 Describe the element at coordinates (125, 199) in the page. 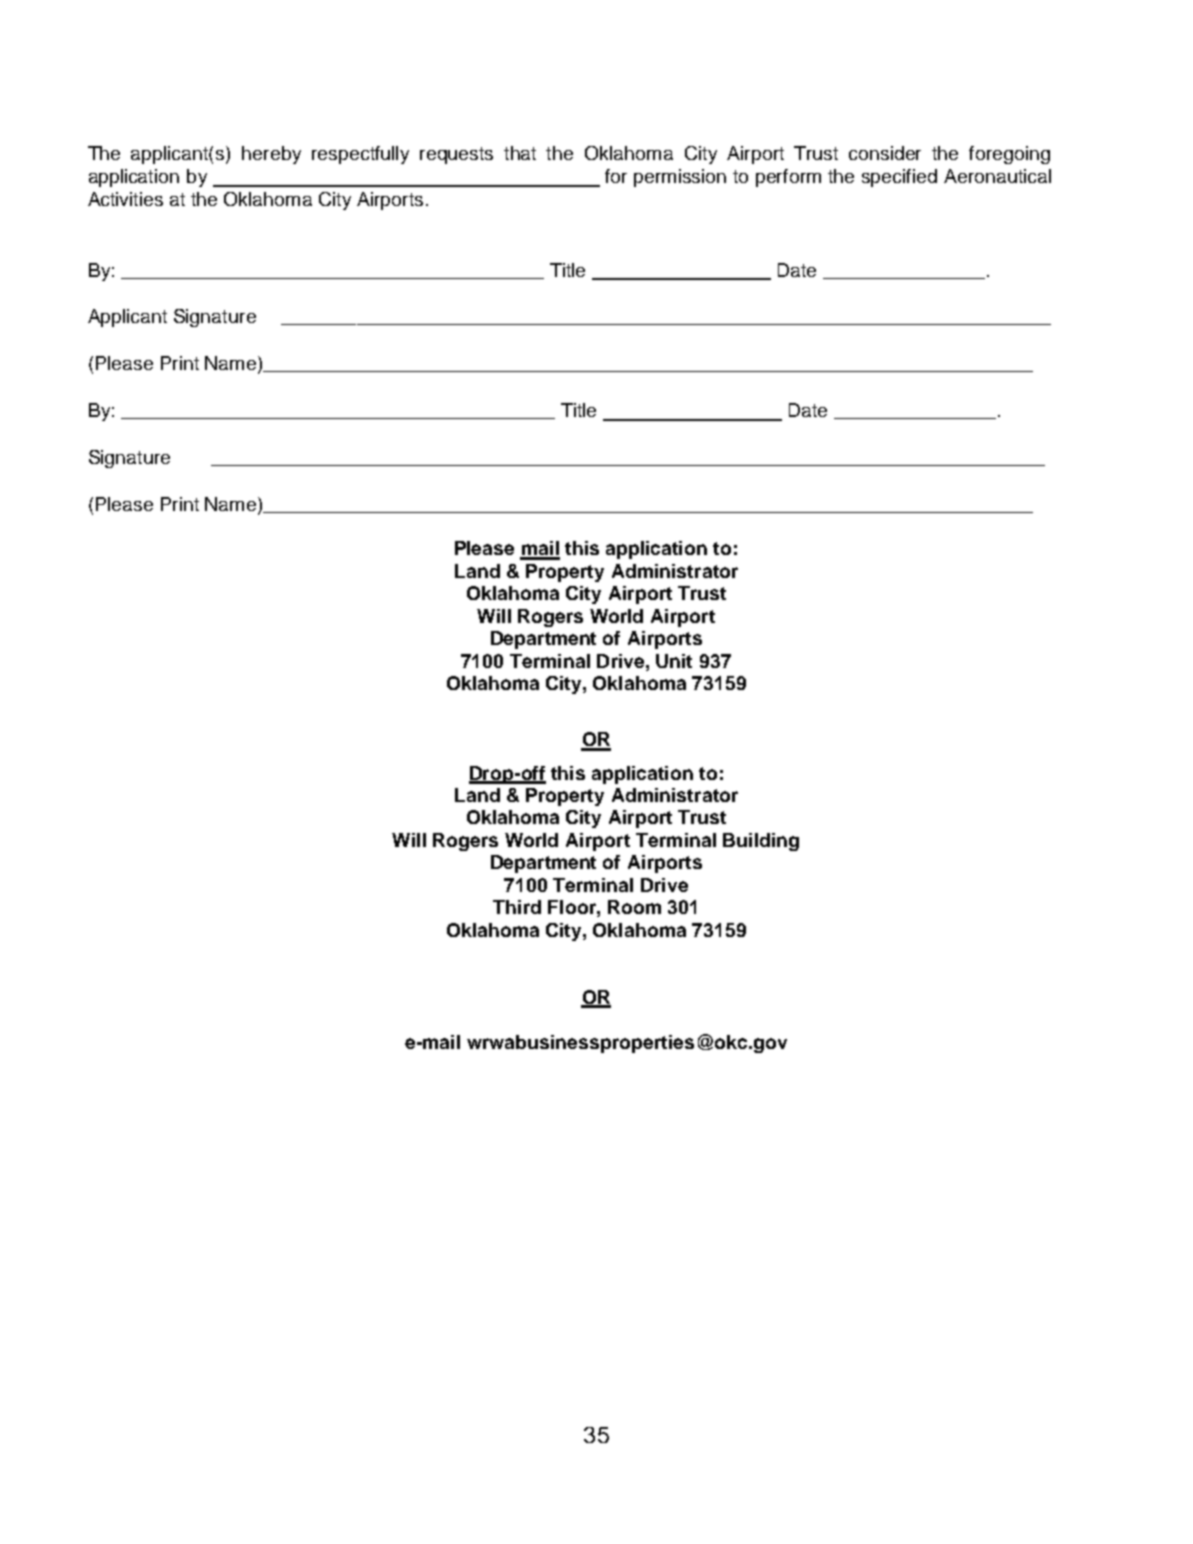

I see `Activities` at that location.
